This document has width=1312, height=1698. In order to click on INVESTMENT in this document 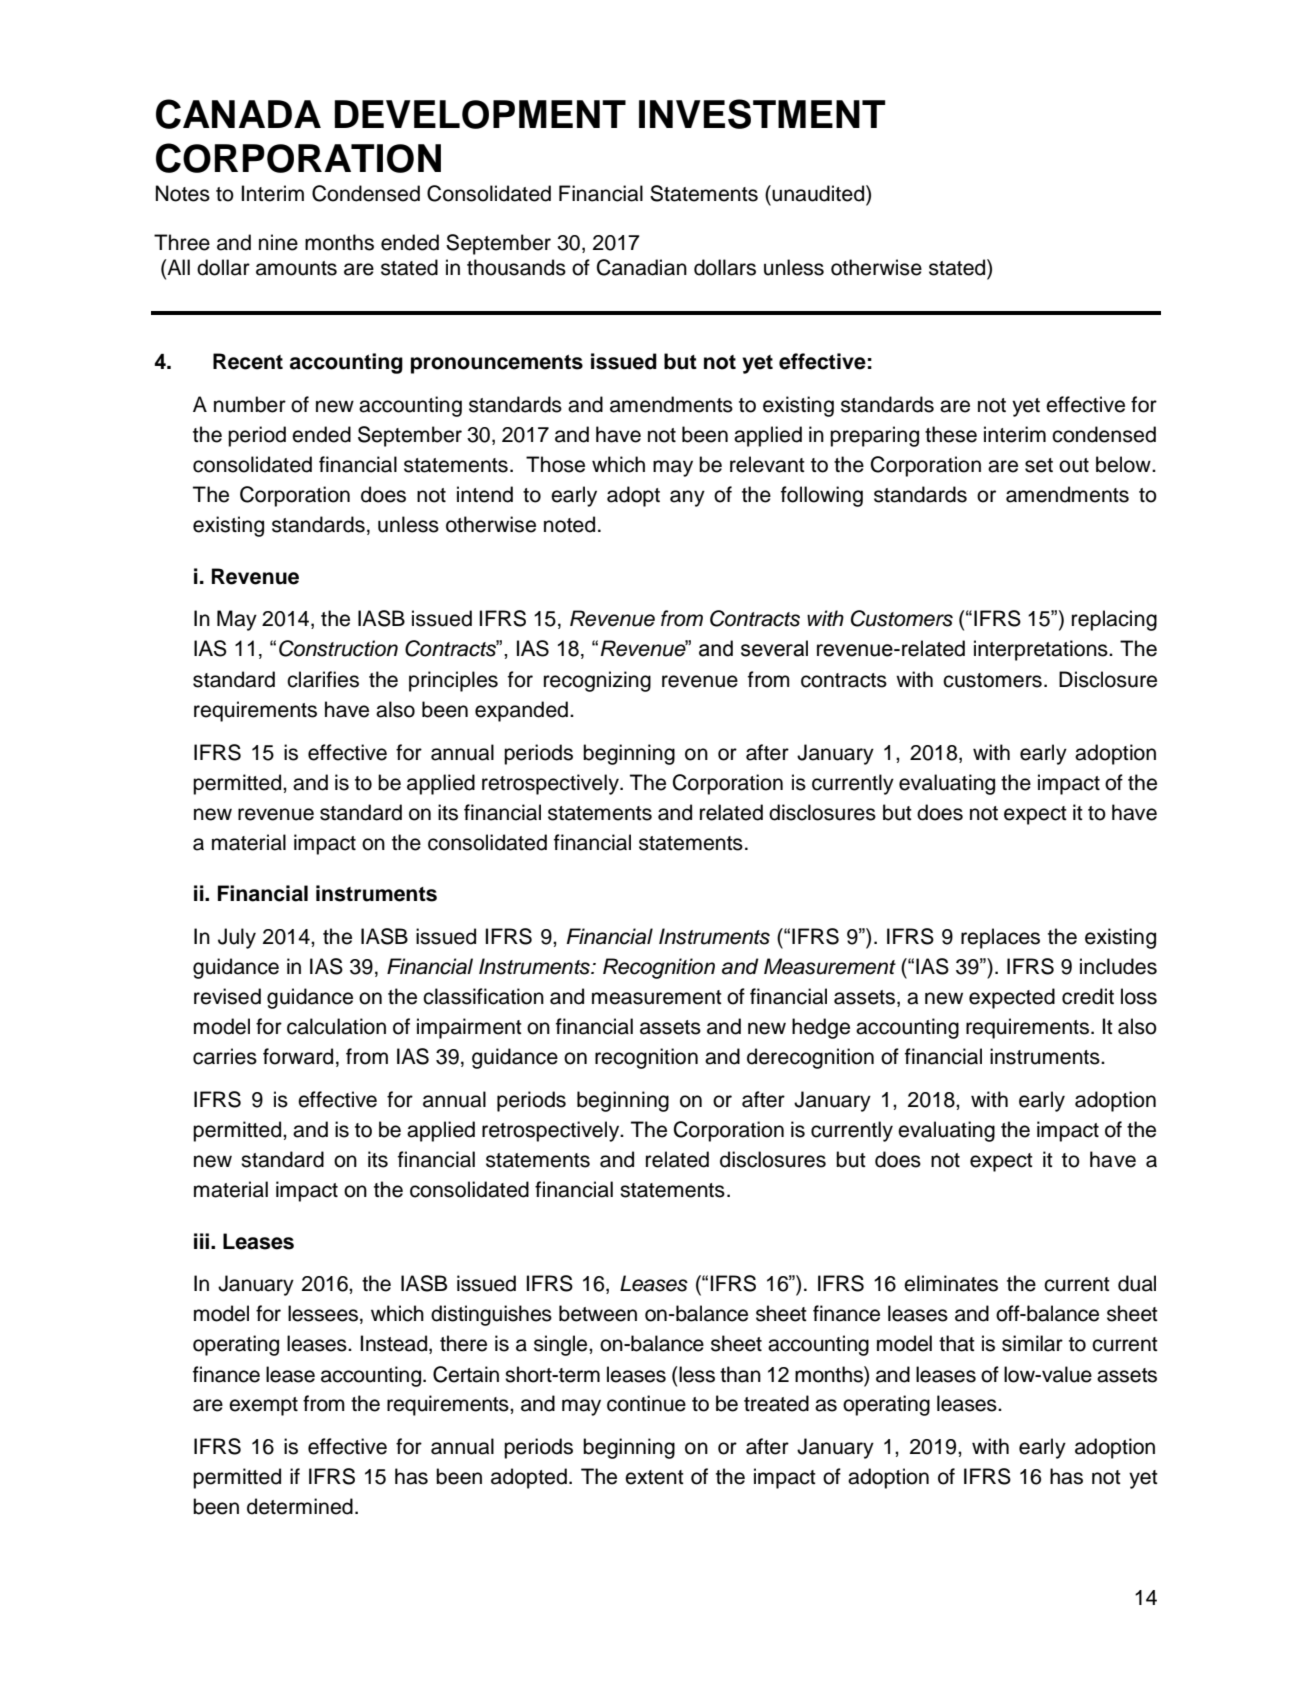, I will do `click(762, 114)`.
